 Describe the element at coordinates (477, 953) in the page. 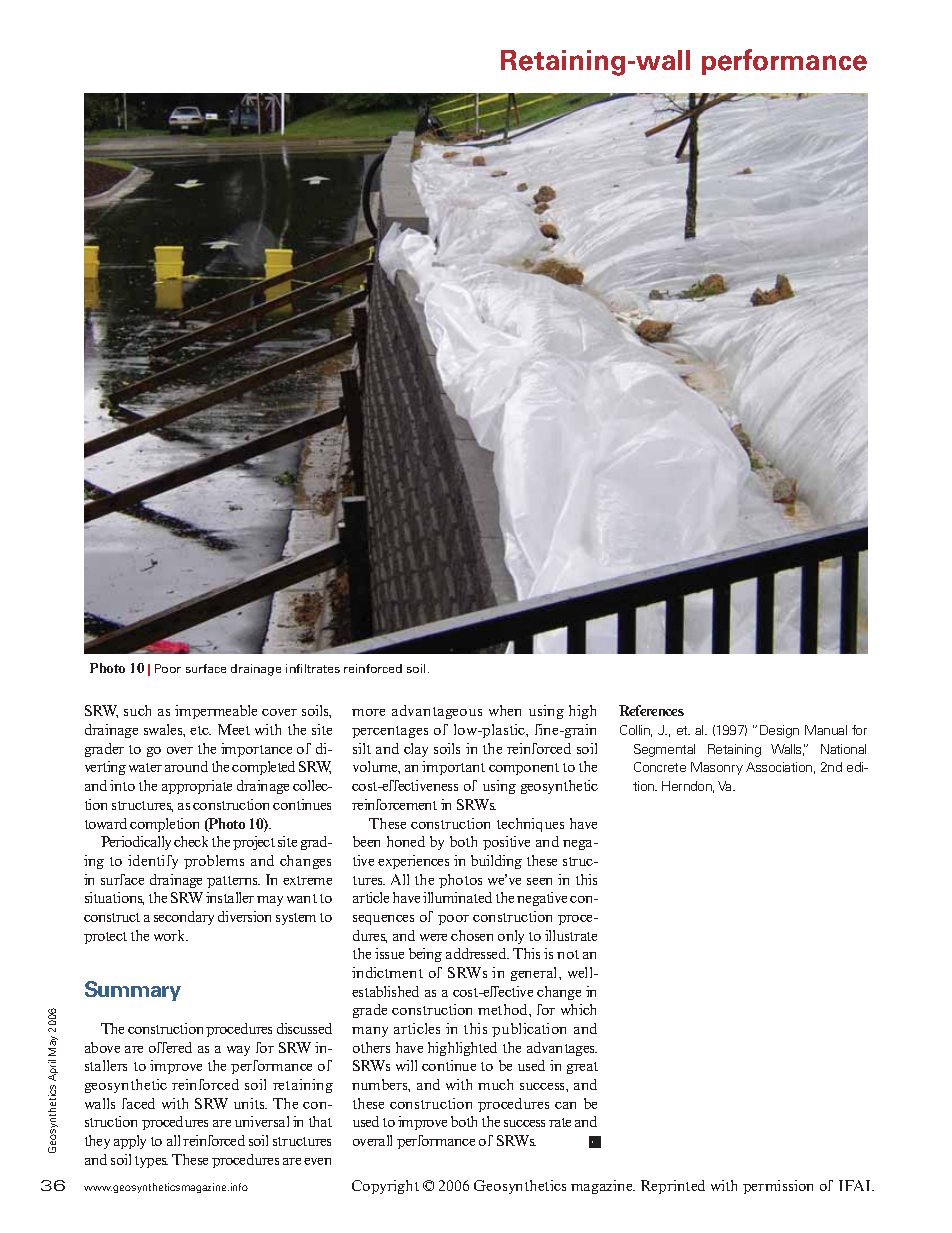

I see `addressed` at that location.
